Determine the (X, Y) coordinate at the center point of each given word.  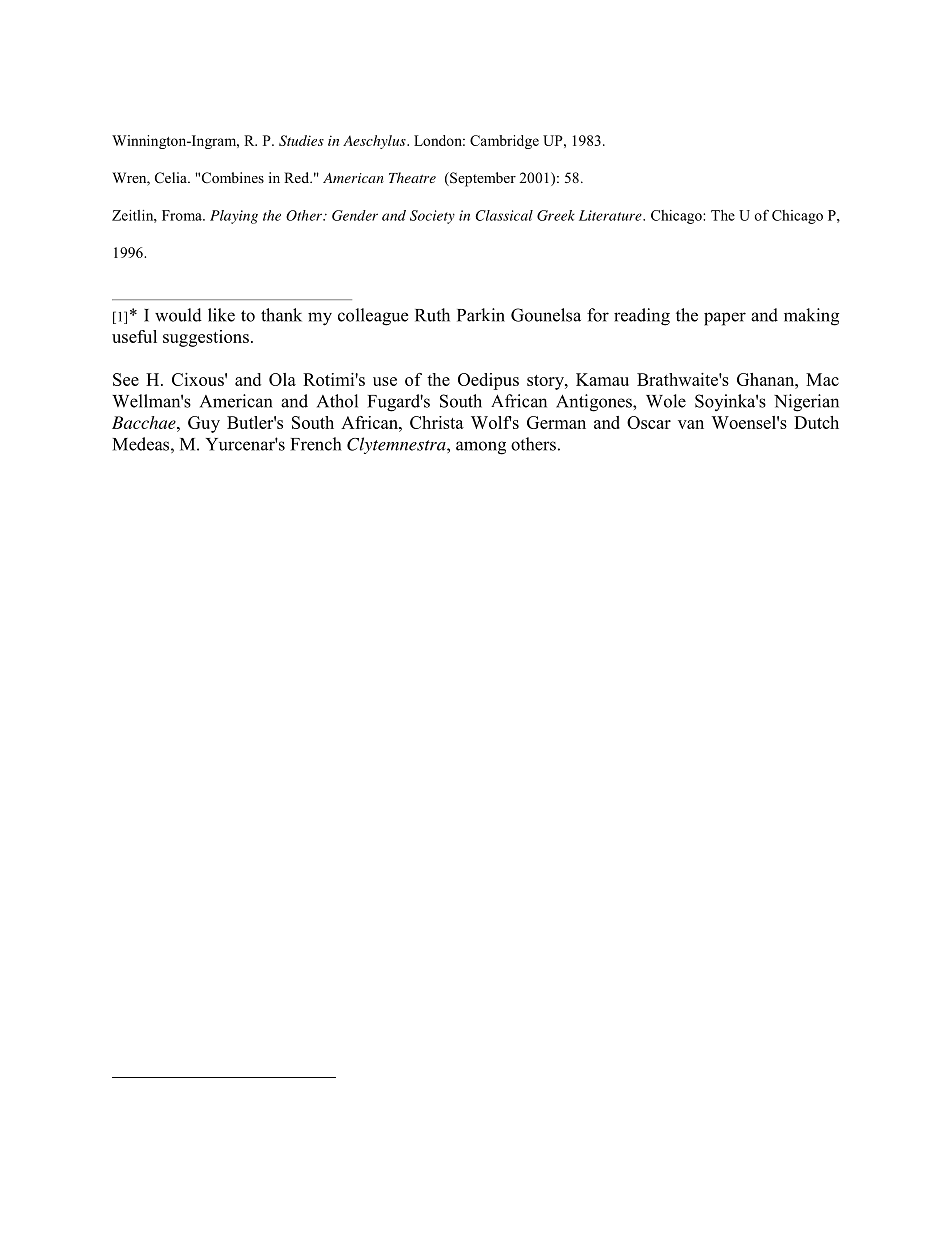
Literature (611, 215)
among (481, 448)
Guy (204, 424)
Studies (301, 140)
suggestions (206, 338)
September (482, 179)
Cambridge (504, 142)
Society (432, 217)
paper (725, 319)
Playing (234, 217)
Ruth (432, 315)
